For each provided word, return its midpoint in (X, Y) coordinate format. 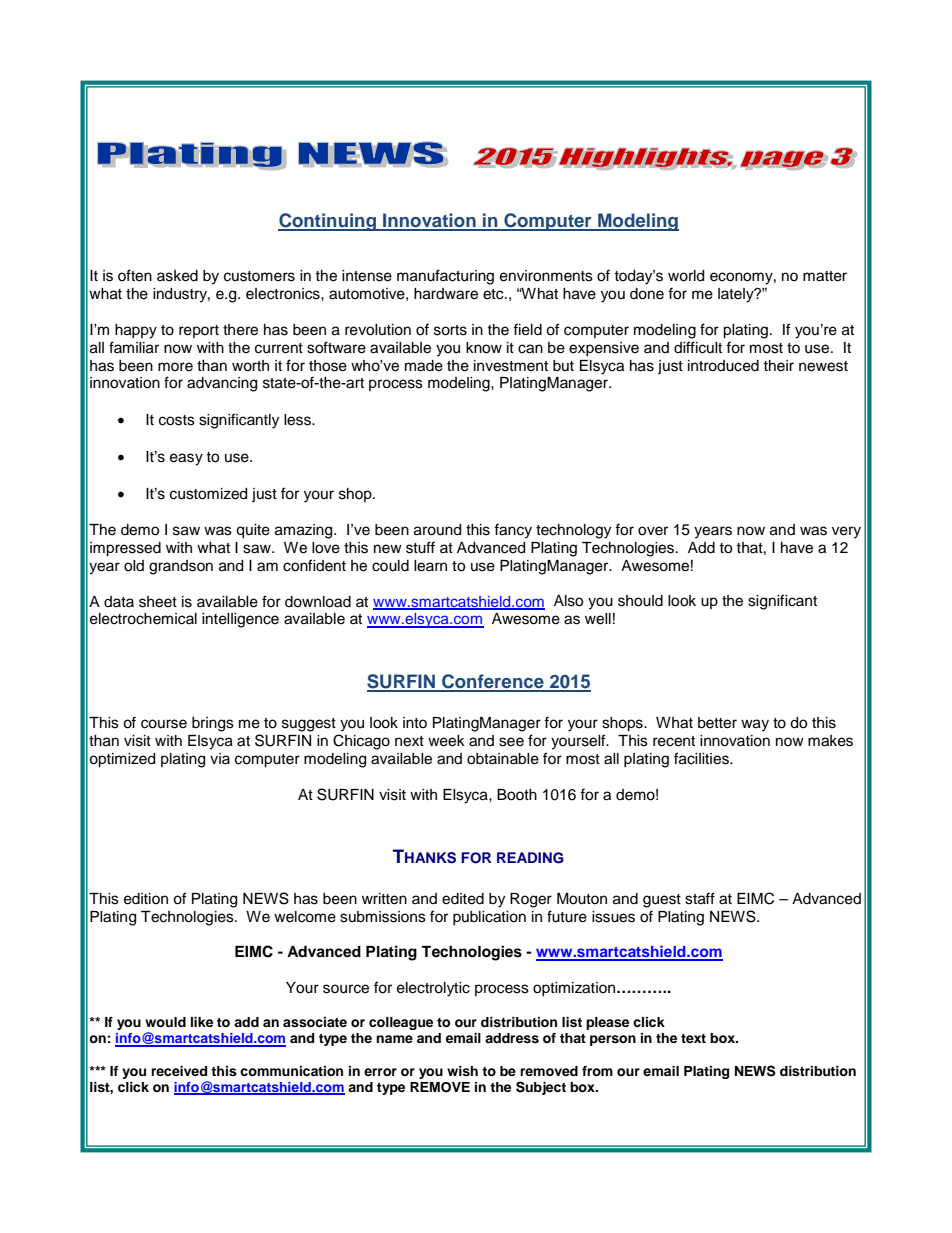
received (179, 1071)
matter (825, 276)
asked (177, 276)
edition (146, 899)
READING (530, 858)
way (755, 725)
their (778, 366)
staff (700, 898)
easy (186, 459)
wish (462, 1071)
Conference (493, 682)
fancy (513, 531)
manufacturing (445, 277)
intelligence (240, 620)
